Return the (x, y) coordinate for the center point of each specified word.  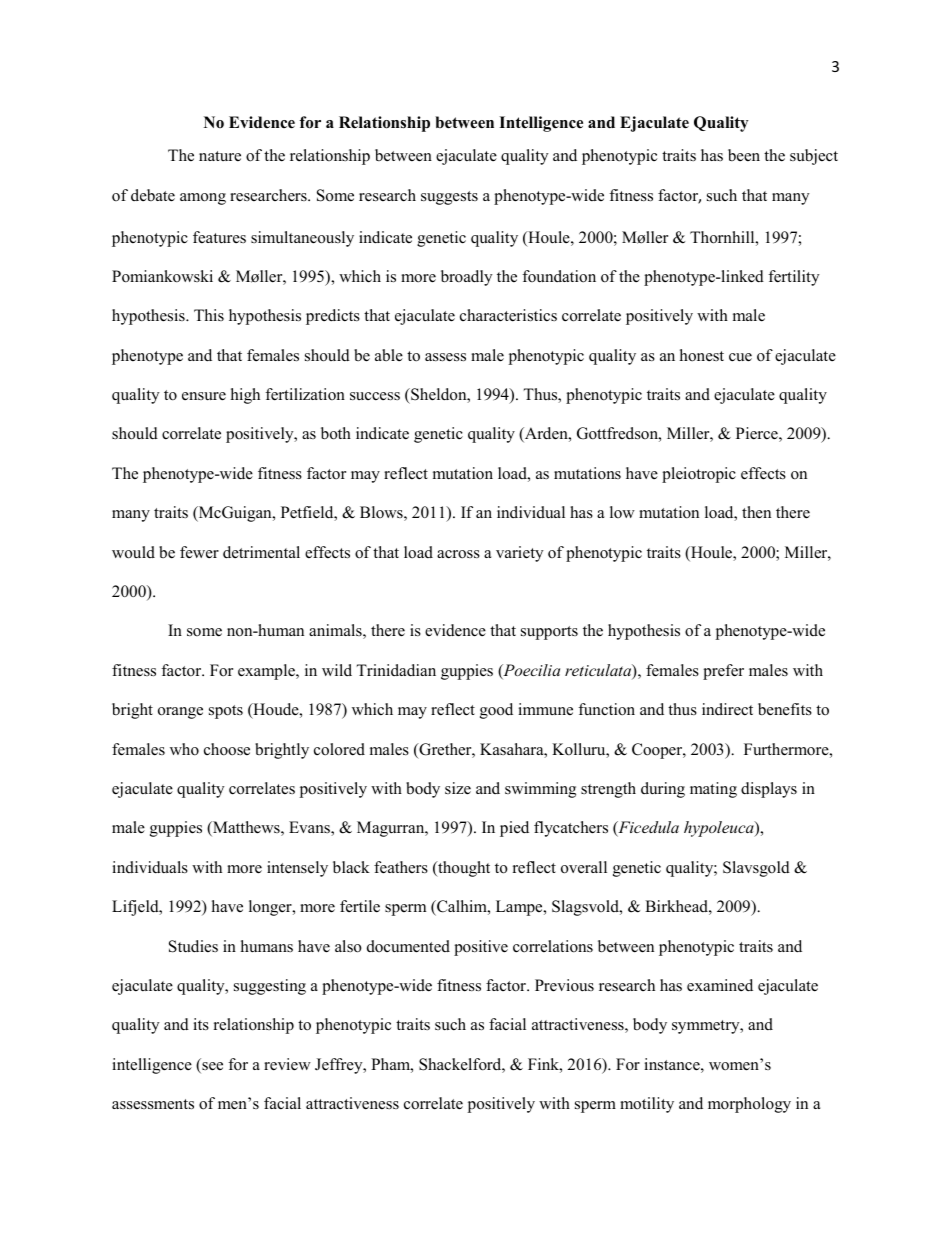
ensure (204, 396)
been (744, 155)
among (203, 199)
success (375, 396)
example (267, 672)
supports (549, 633)
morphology (749, 1105)
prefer (723, 672)
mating (713, 790)
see (211, 1067)
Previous (564, 985)
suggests (449, 198)
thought (463, 869)
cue (740, 357)
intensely (297, 869)
